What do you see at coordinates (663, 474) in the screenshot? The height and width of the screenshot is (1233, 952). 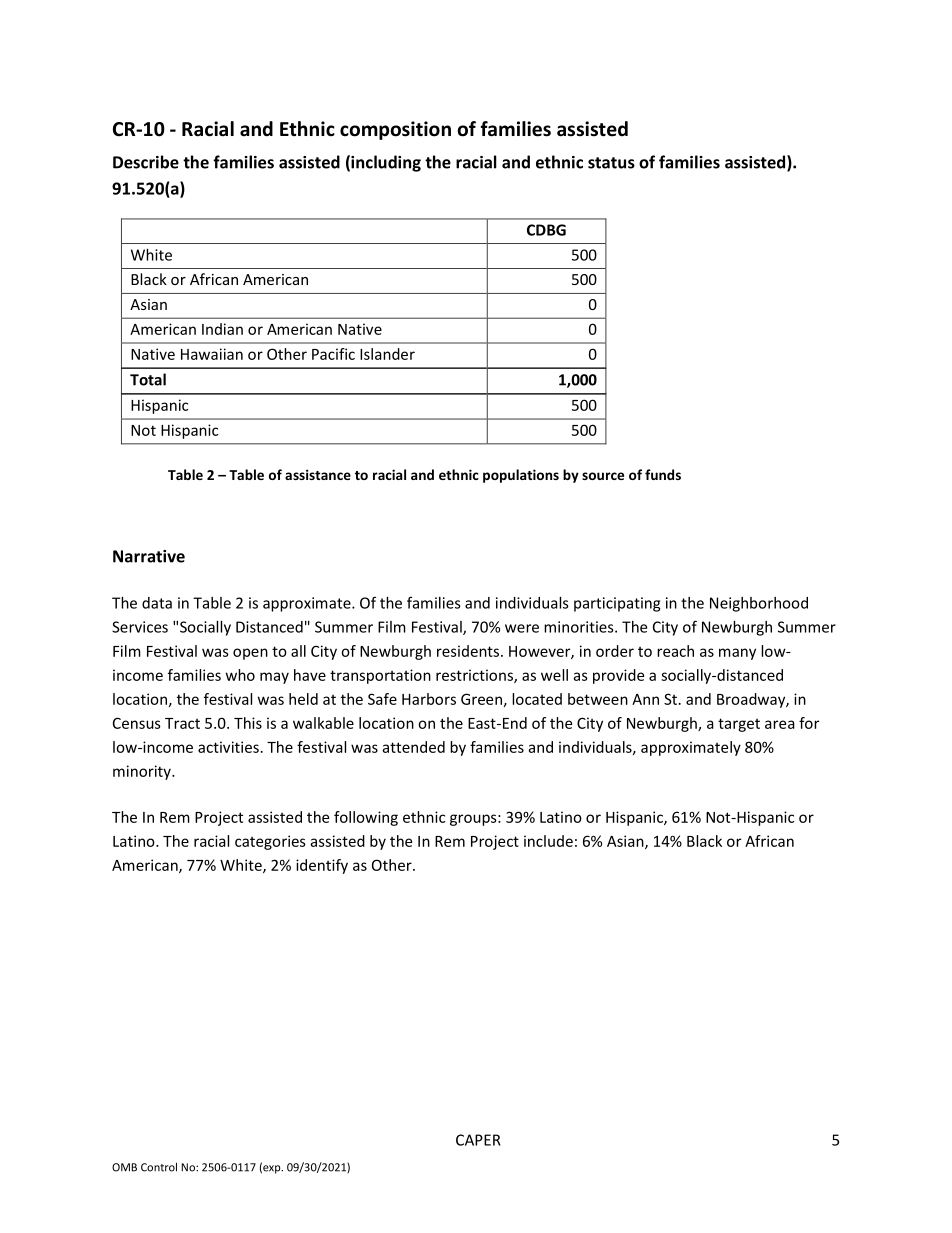 I see `funds` at bounding box center [663, 474].
